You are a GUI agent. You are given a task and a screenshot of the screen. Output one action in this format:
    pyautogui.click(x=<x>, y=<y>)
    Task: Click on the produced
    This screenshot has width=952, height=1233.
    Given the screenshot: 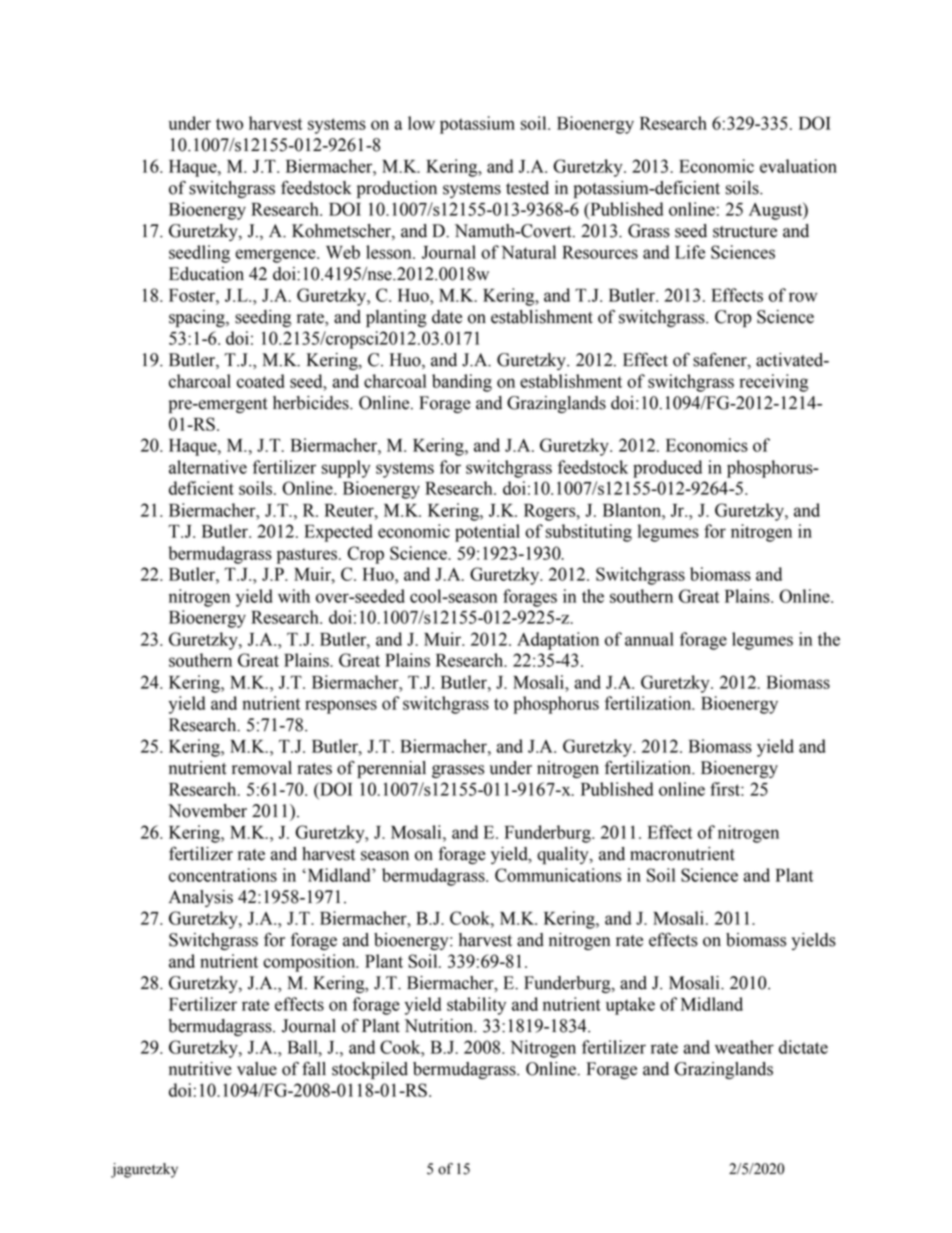 What is the action you would take?
    pyautogui.click(x=667, y=469)
